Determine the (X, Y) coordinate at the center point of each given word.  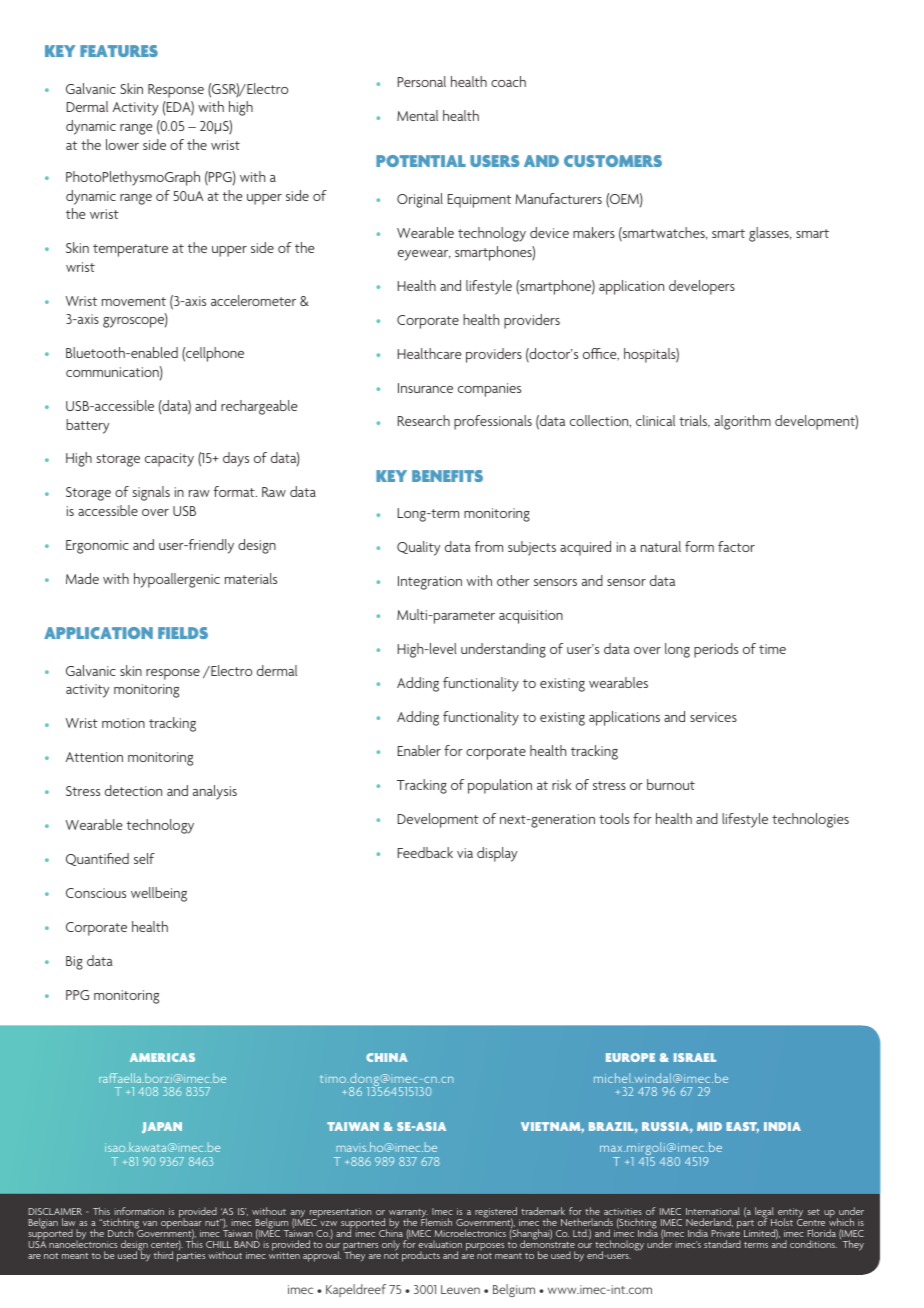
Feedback (425, 852)
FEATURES (119, 51)
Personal (422, 81)
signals (151, 493)
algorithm (742, 422)
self (144, 858)
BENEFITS (447, 476)
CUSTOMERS (613, 161)
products (421, 1256)
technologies (810, 820)
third (163, 1255)
